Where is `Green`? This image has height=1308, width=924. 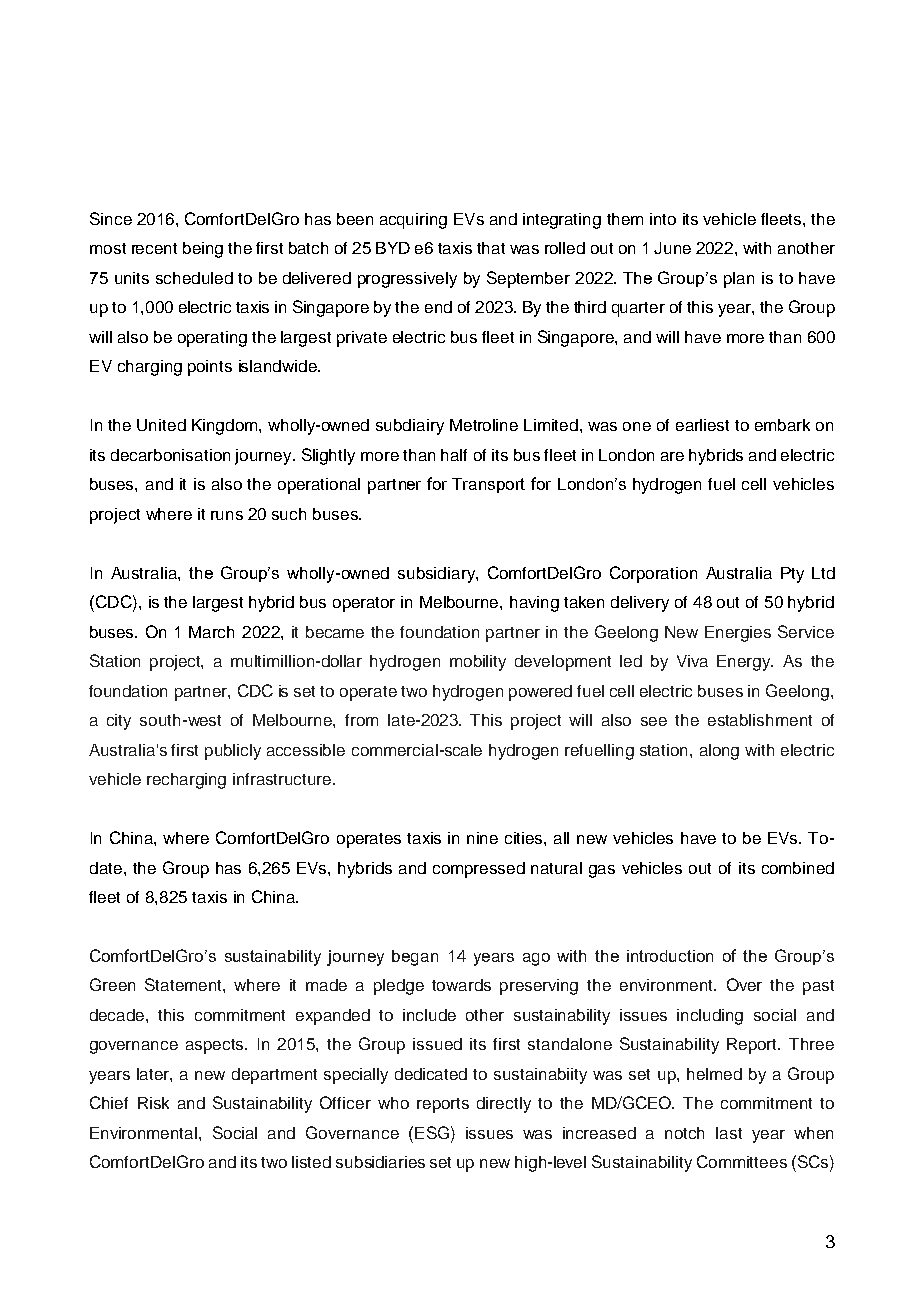
Green is located at coordinates (112, 984).
